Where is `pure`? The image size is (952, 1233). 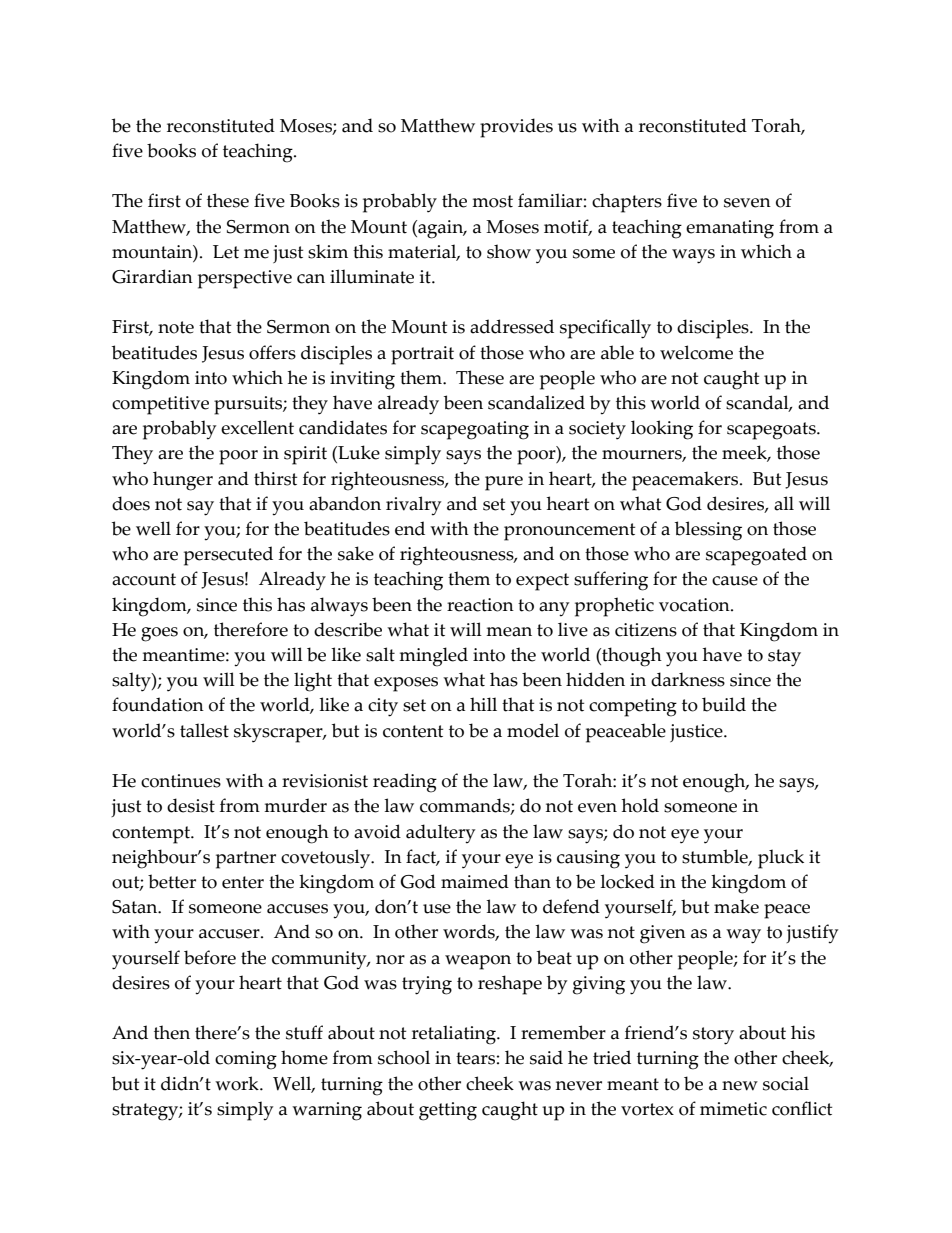 pure is located at coordinates (504, 483).
